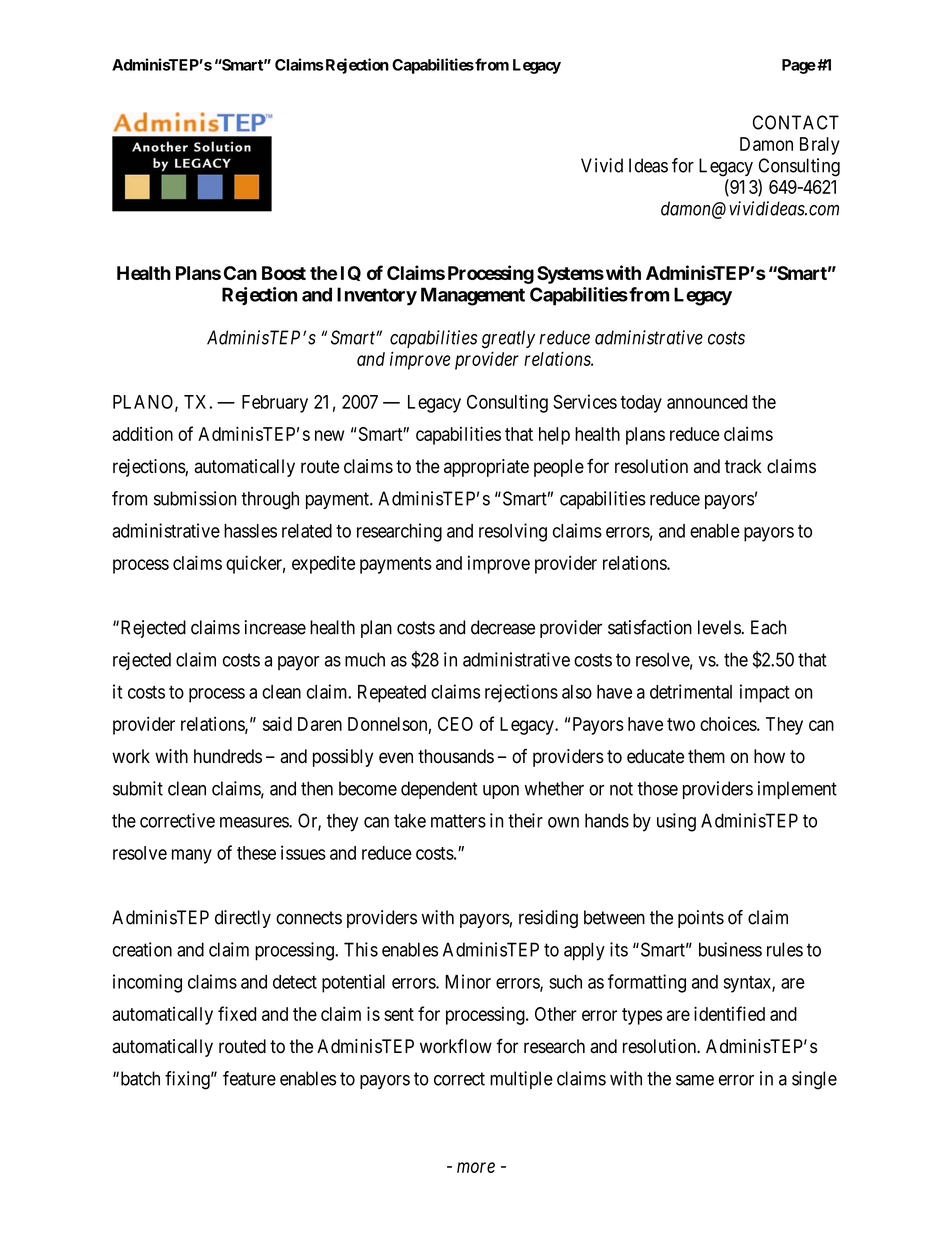 Image resolution: width=952 pixels, height=1233 pixels. I want to click on feature, so click(249, 1078).
